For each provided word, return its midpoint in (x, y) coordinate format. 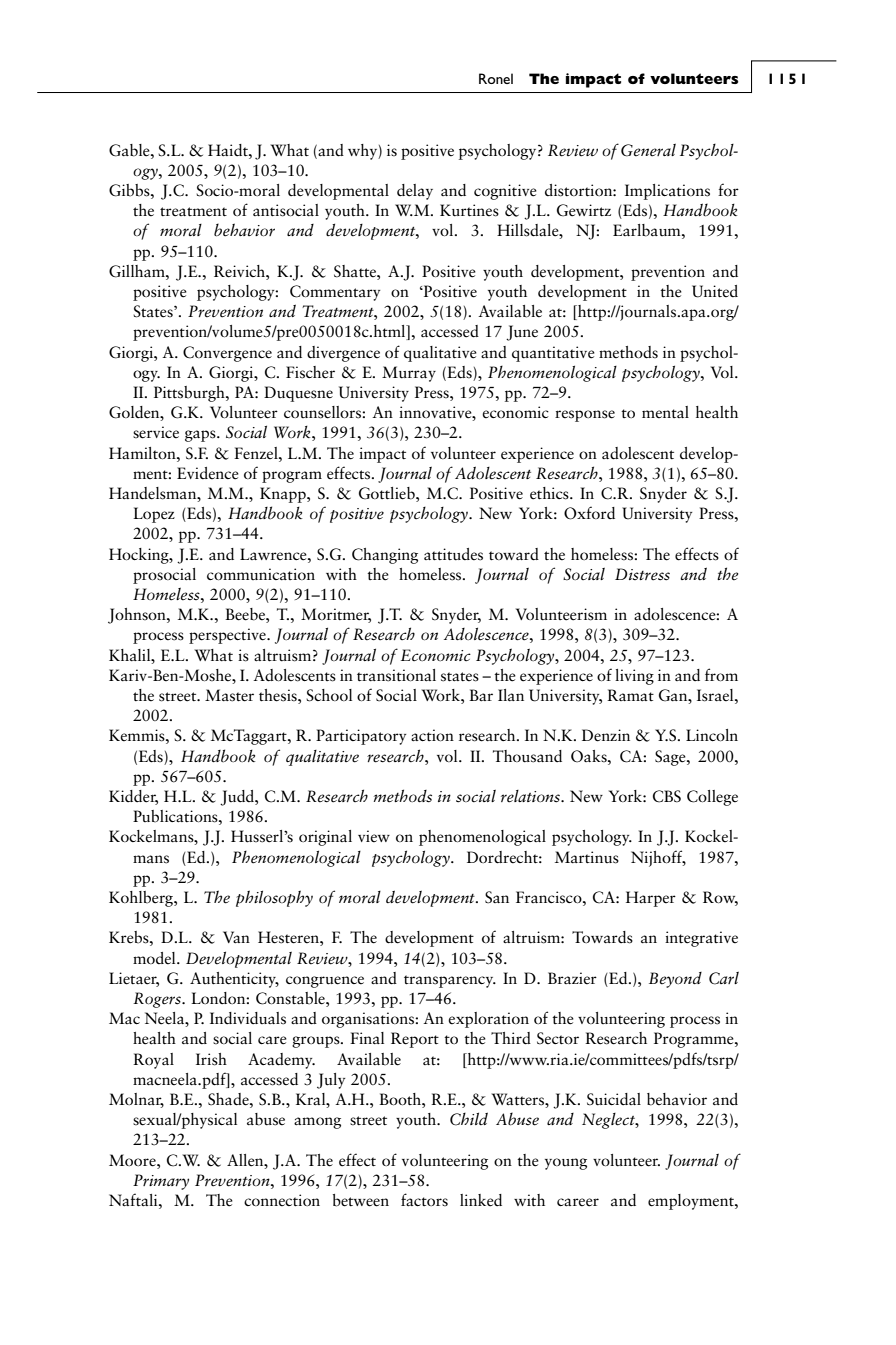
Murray (409, 374)
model (155, 958)
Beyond (675, 980)
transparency (450, 981)
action (432, 735)
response (585, 416)
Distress (642, 574)
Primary (161, 1182)
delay (415, 192)
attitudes (453, 554)
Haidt (229, 150)
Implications (667, 192)
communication (261, 574)
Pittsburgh (190, 394)
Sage (671, 758)
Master (229, 695)
